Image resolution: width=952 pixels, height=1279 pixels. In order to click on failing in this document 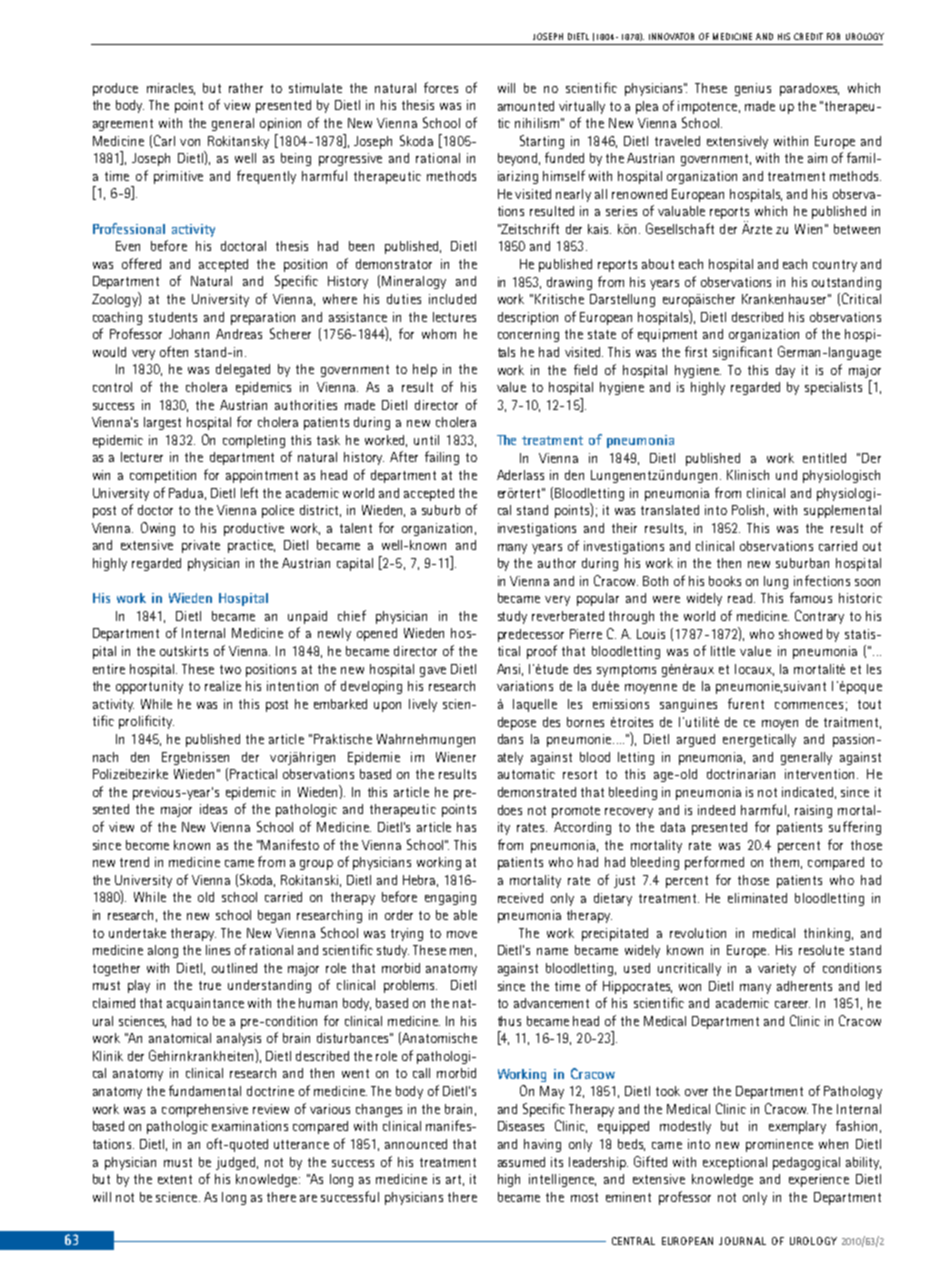, I will do `click(442, 458)`.
